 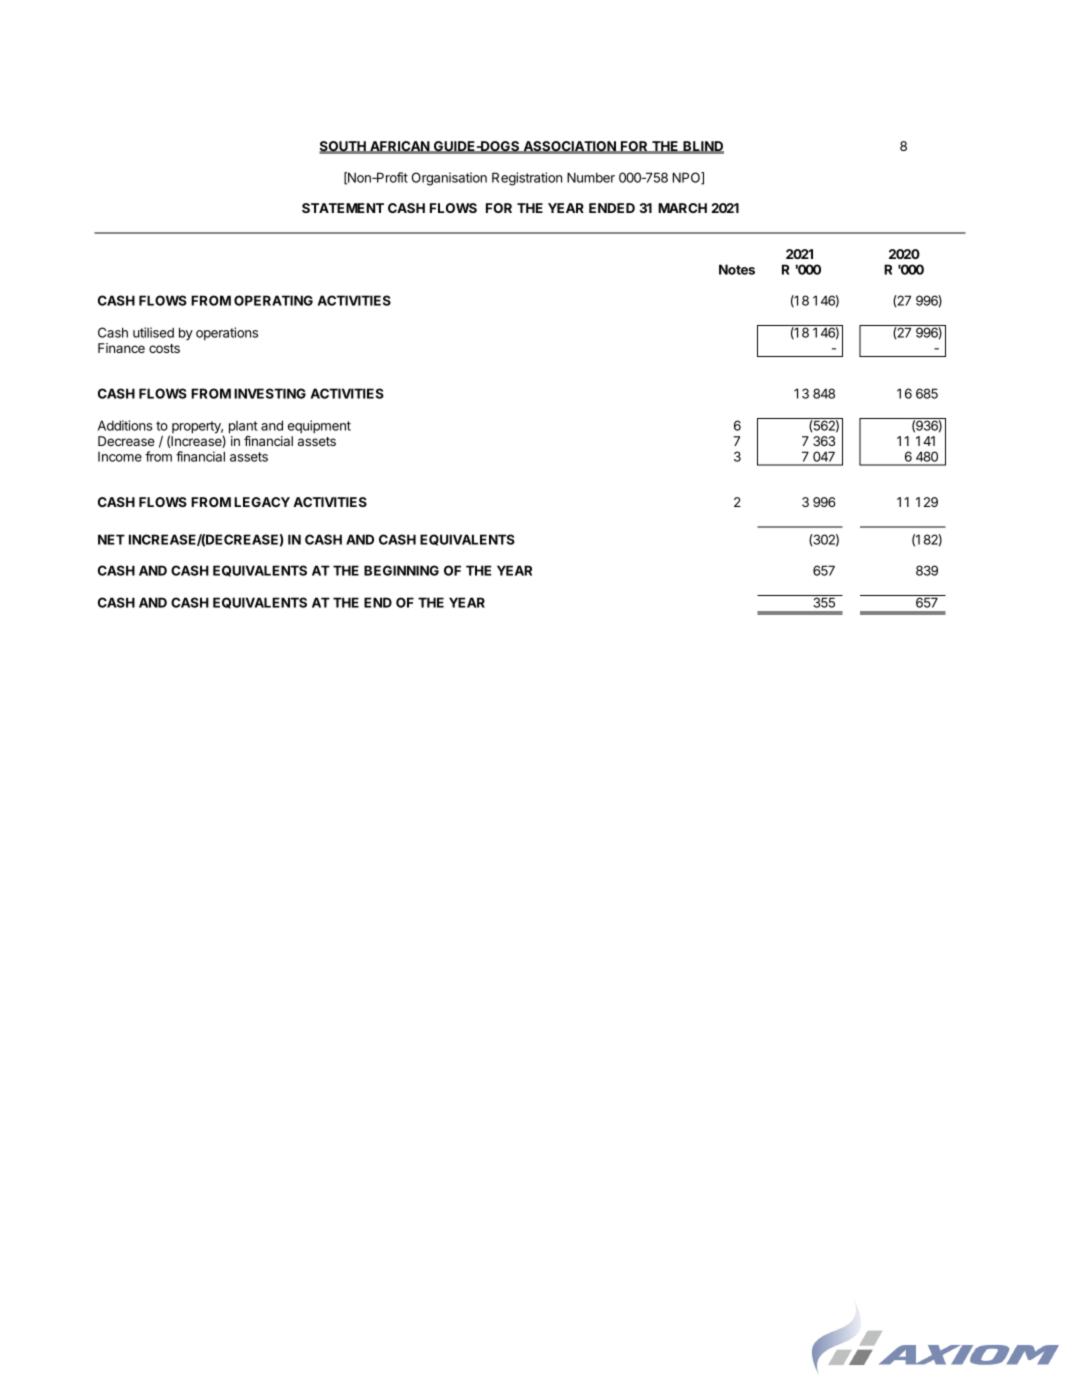 I want to click on STATEMENT, so click(x=343, y=208).
